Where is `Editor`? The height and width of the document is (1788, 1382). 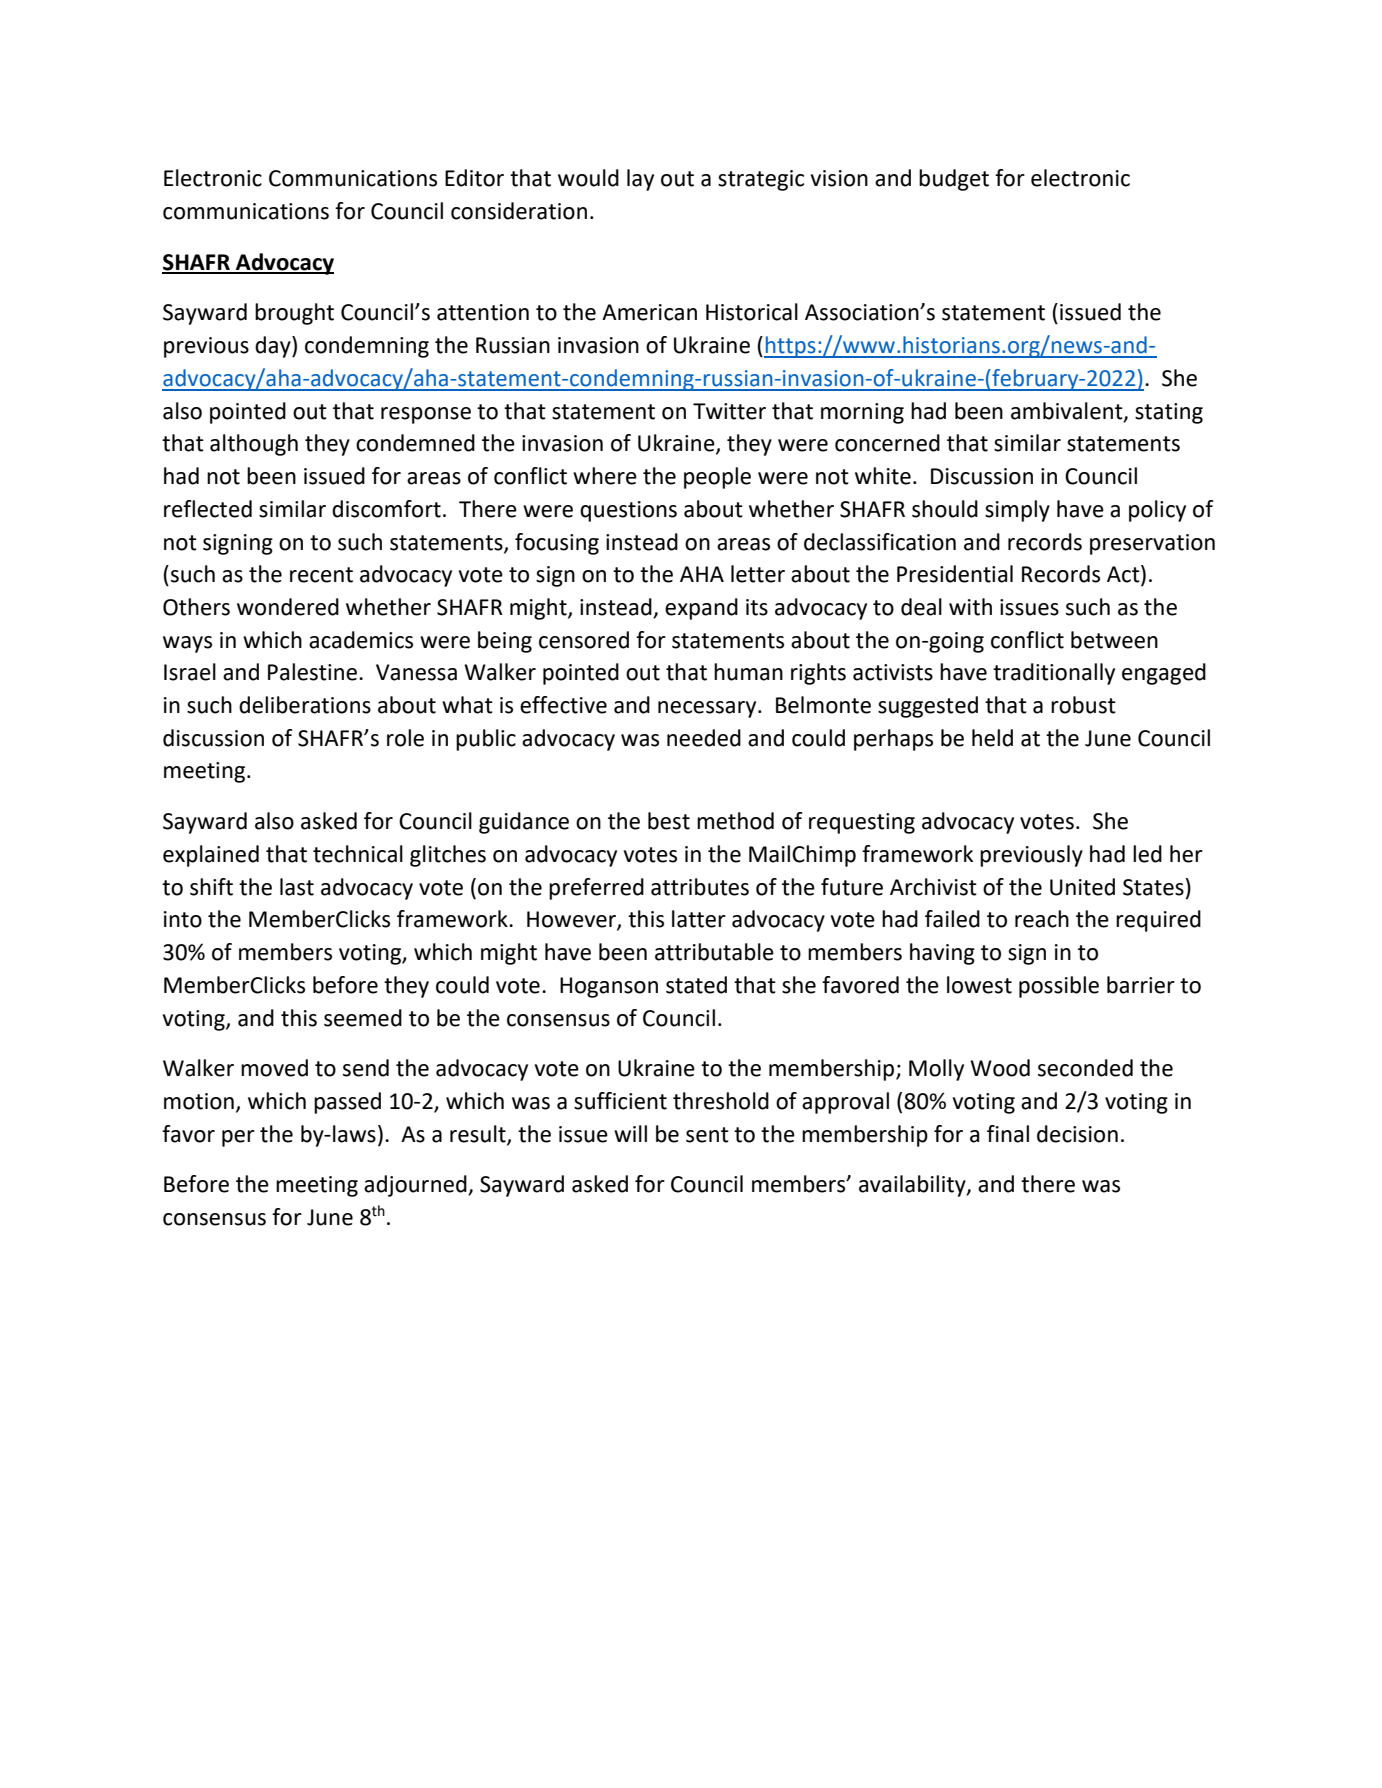 Editor is located at coordinates (474, 178).
